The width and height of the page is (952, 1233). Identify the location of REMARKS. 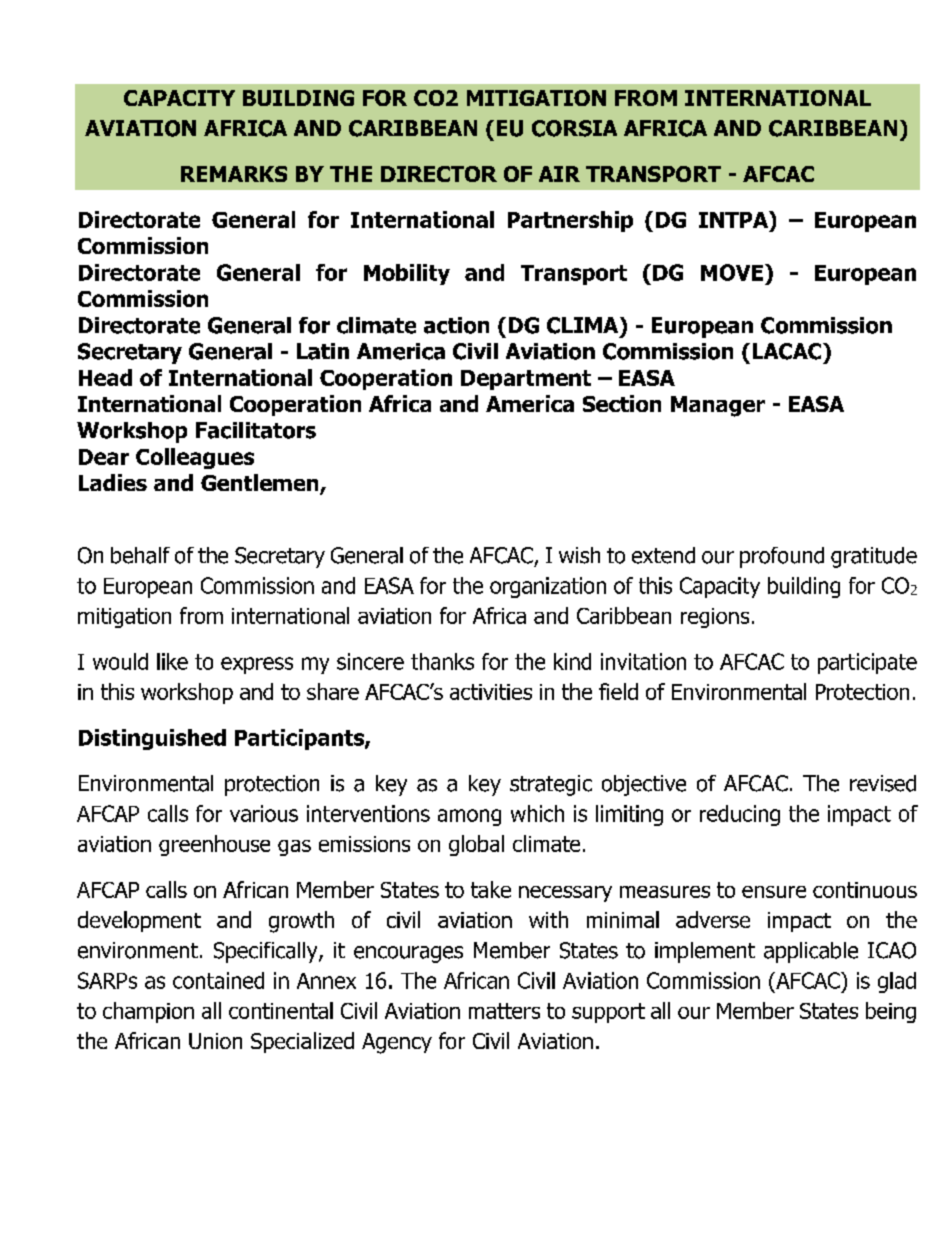
(234, 174).
